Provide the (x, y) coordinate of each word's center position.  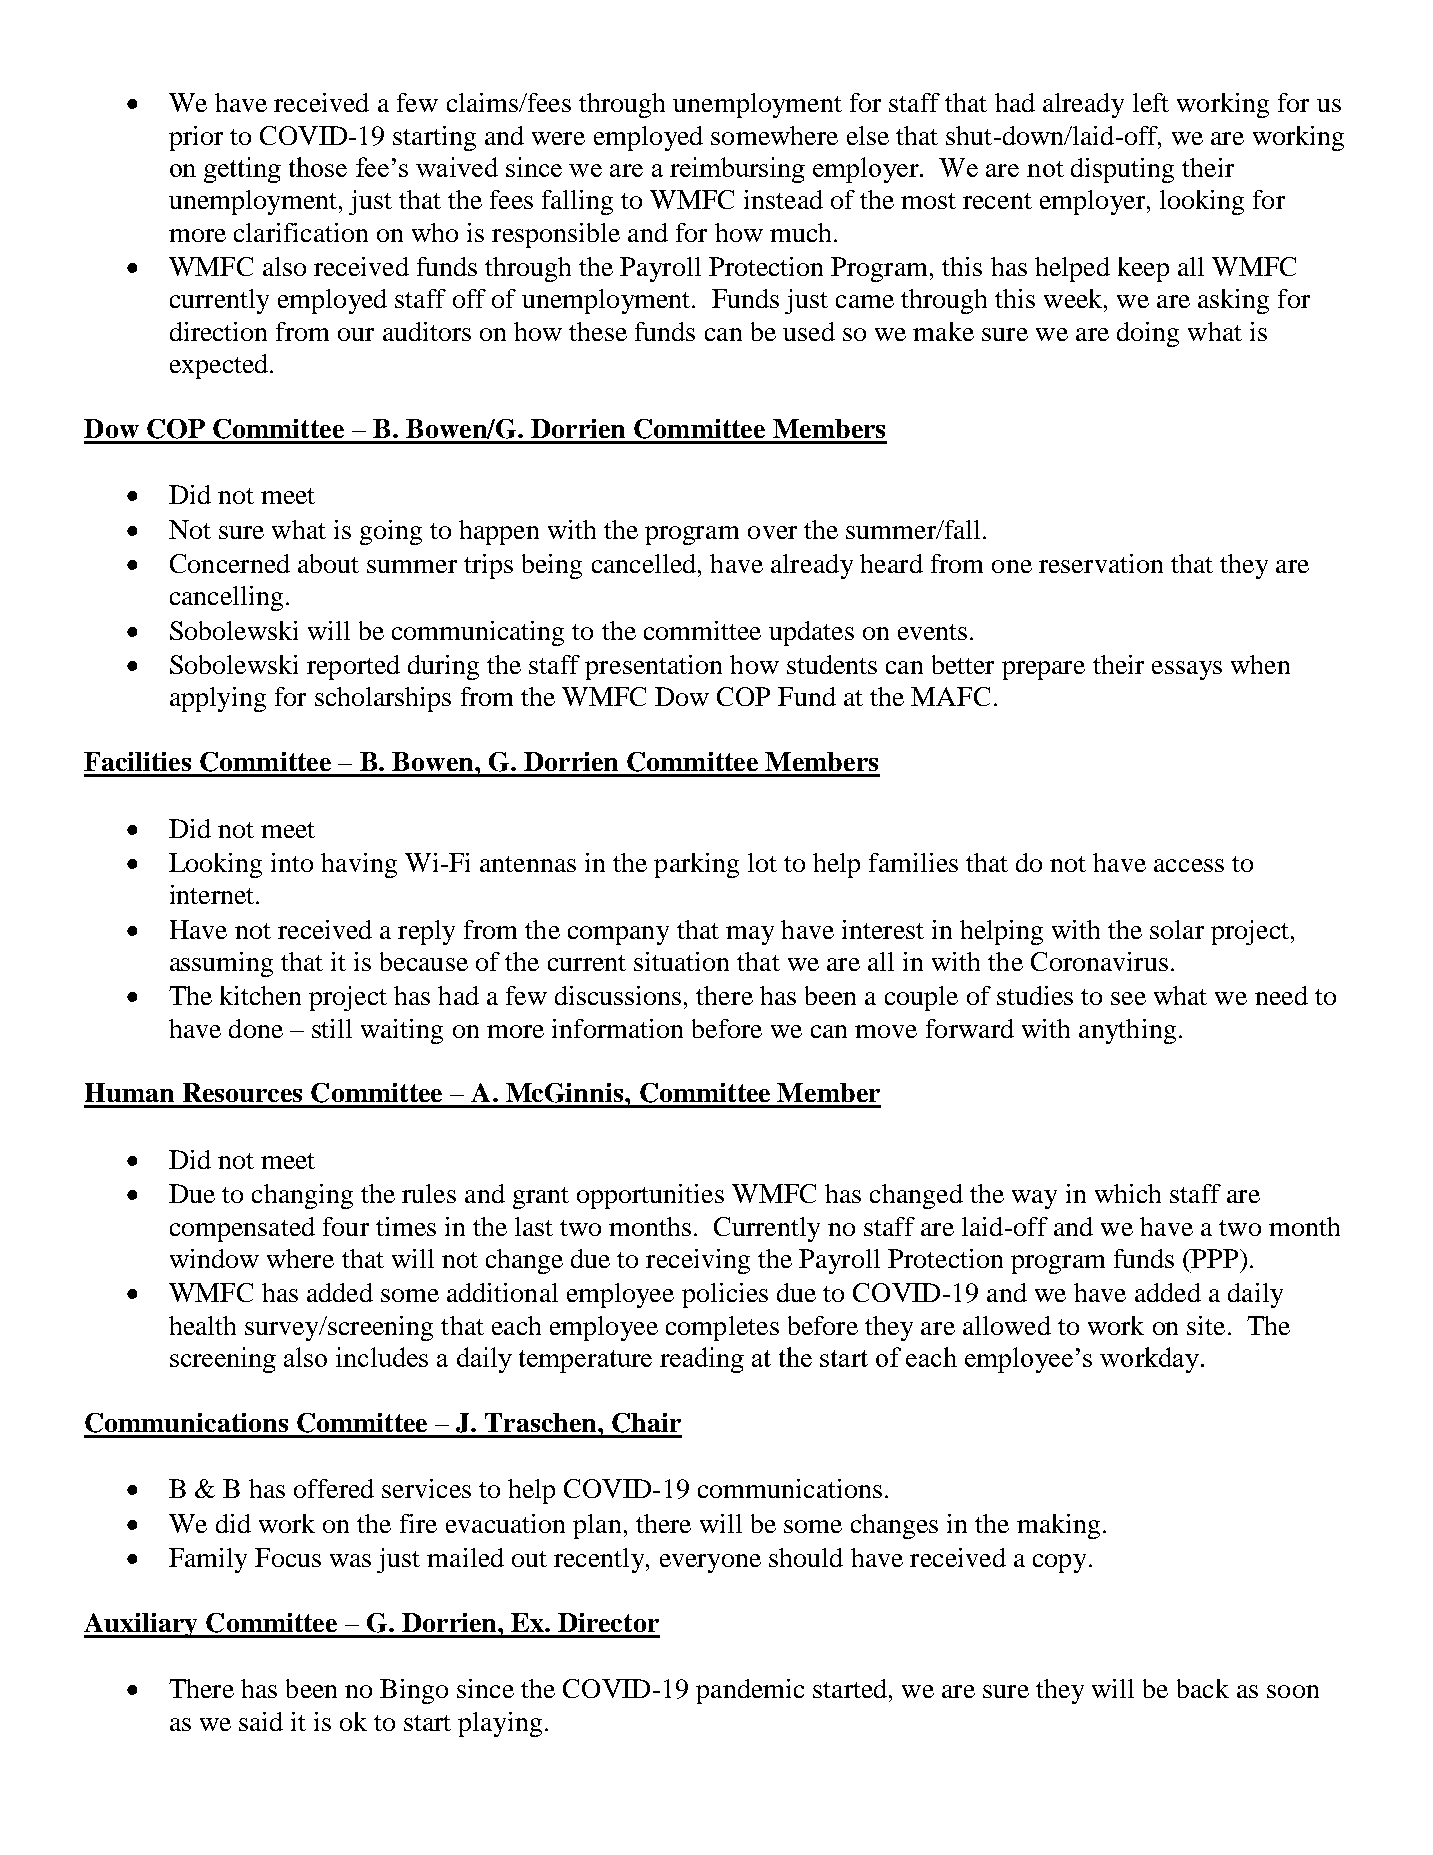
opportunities (650, 1196)
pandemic (750, 1691)
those (318, 167)
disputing (1122, 170)
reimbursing (737, 170)
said (261, 1721)
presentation (653, 667)
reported (353, 667)
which (1128, 1193)
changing (302, 1196)
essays (1187, 670)
